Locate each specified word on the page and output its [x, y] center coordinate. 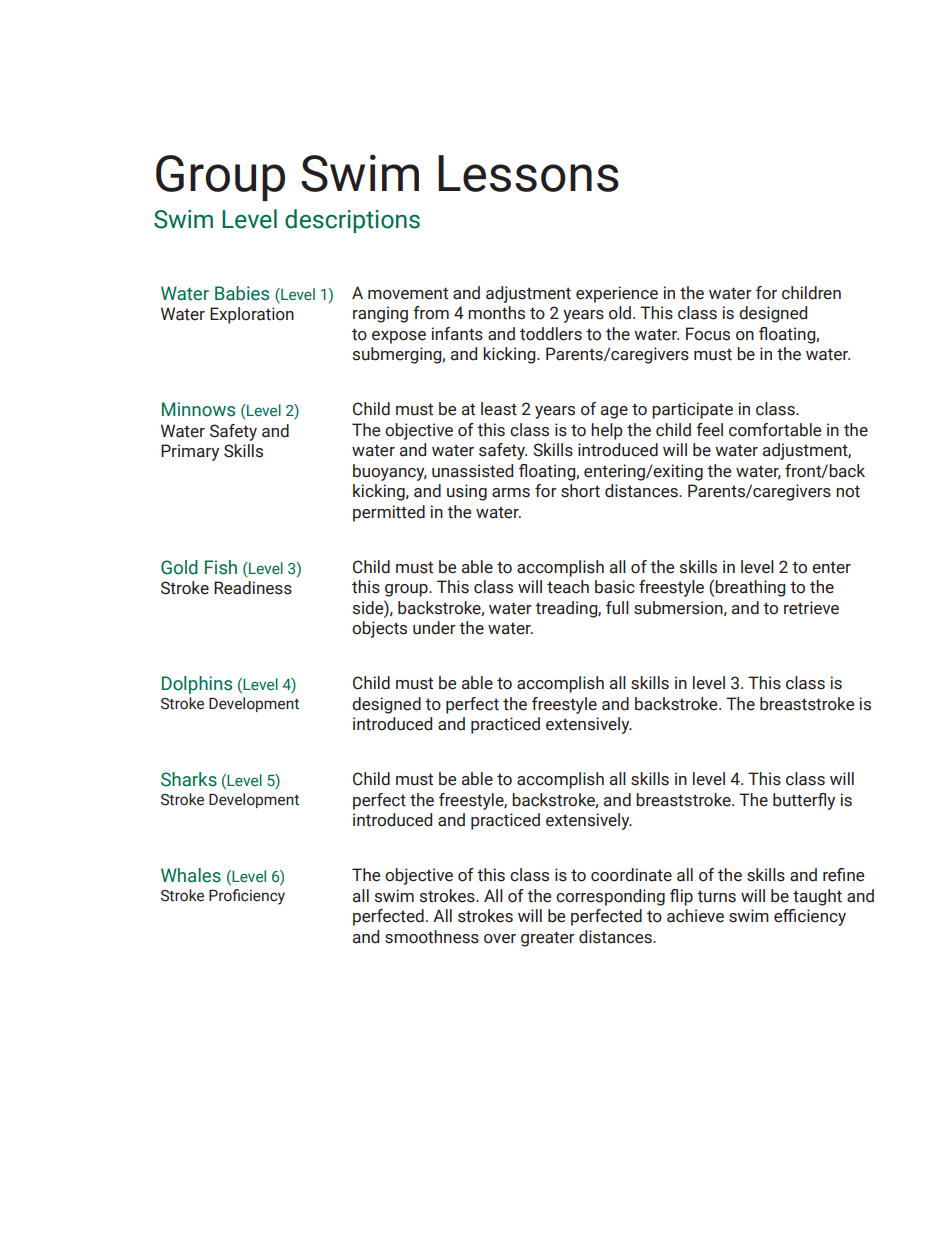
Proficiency [247, 897]
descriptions [352, 221]
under [434, 628]
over [500, 939]
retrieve [811, 608]
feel [709, 430]
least [499, 409]
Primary [190, 452]
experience [617, 294]
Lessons [528, 173]
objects [379, 629]
